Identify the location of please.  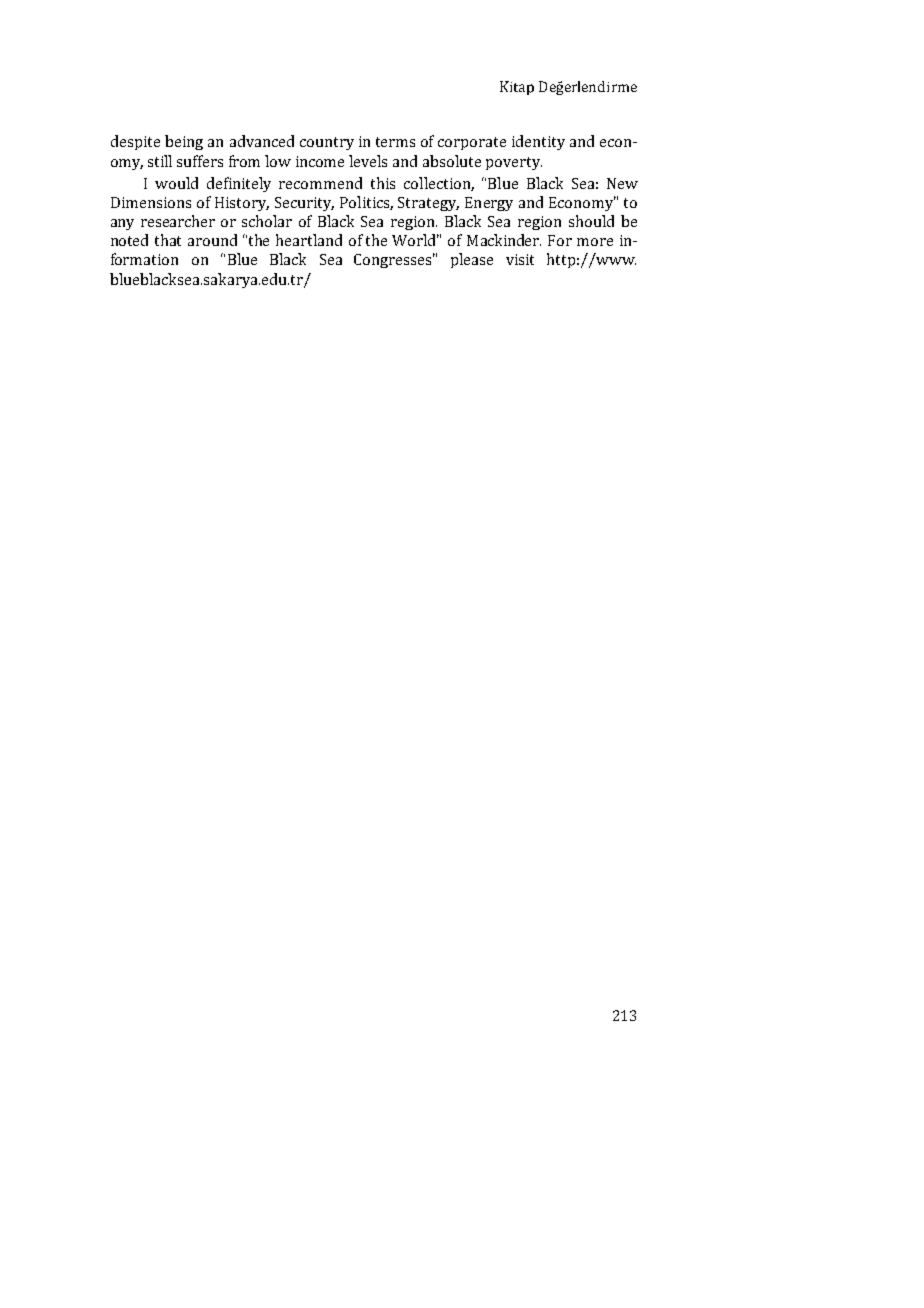
(472, 260).
